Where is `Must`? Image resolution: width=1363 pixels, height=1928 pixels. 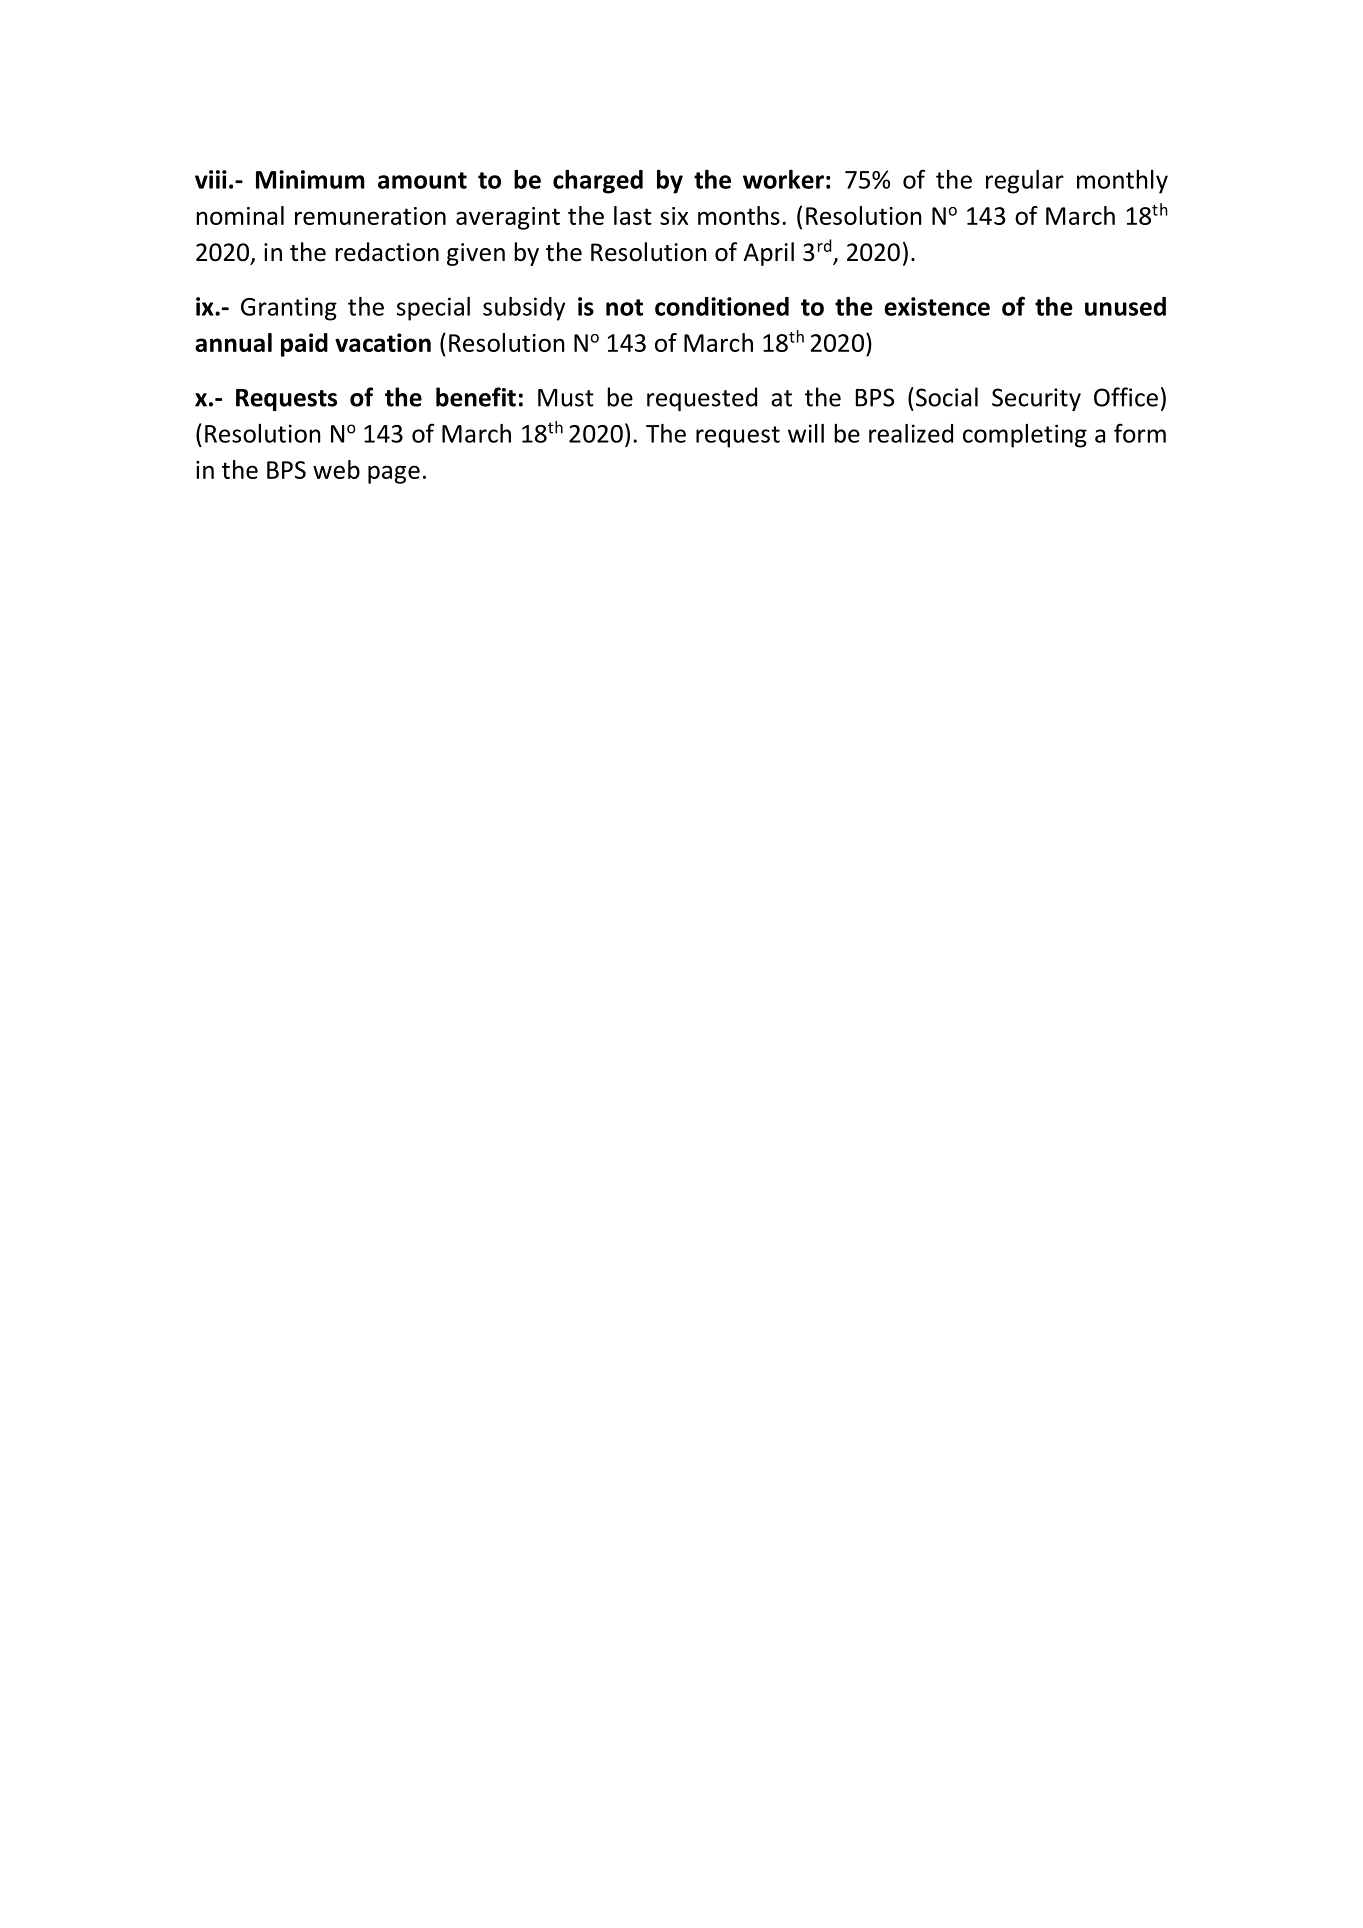 Must is located at coordinates (566, 398).
